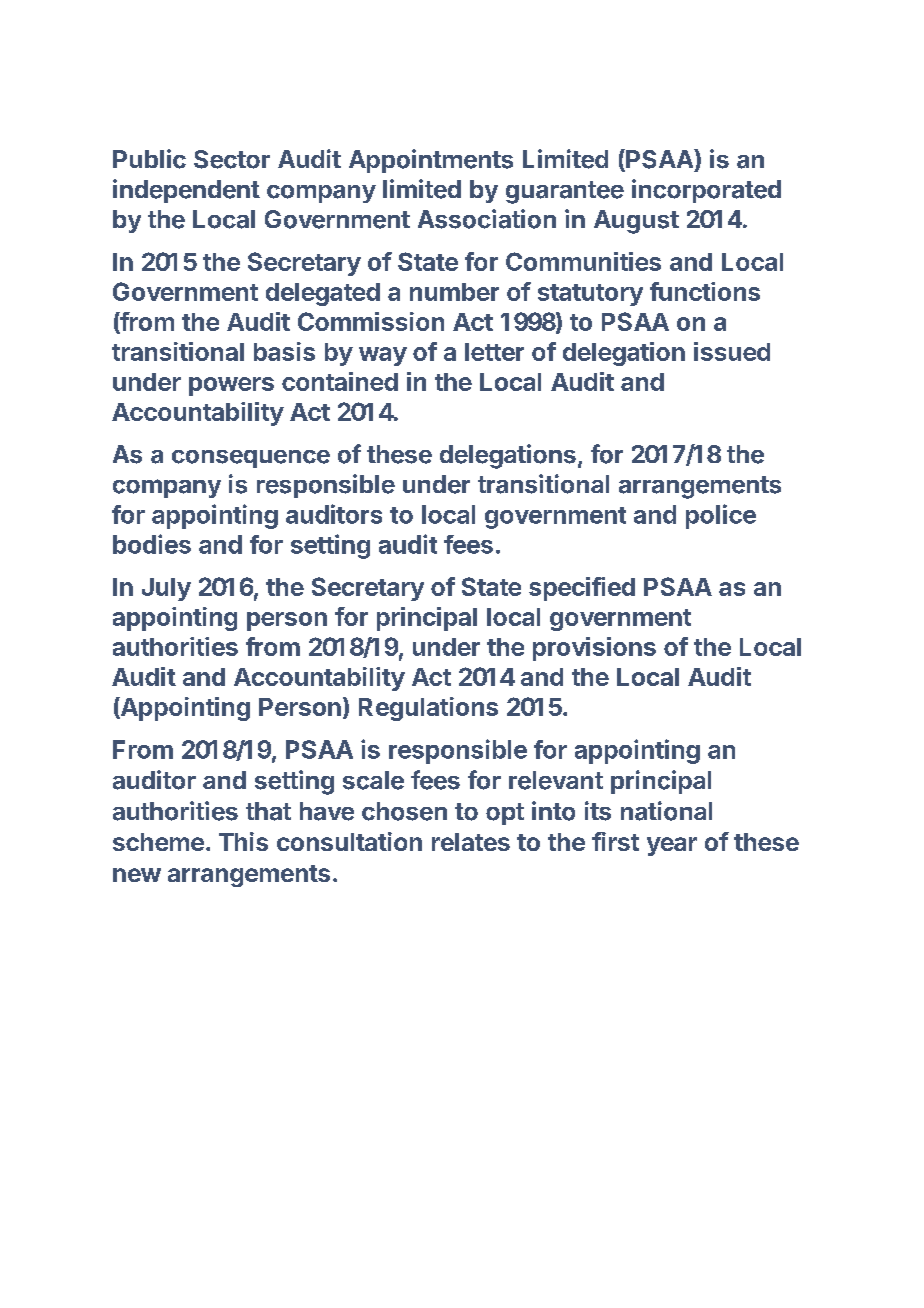  I want to click on independent, so click(186, 191).
